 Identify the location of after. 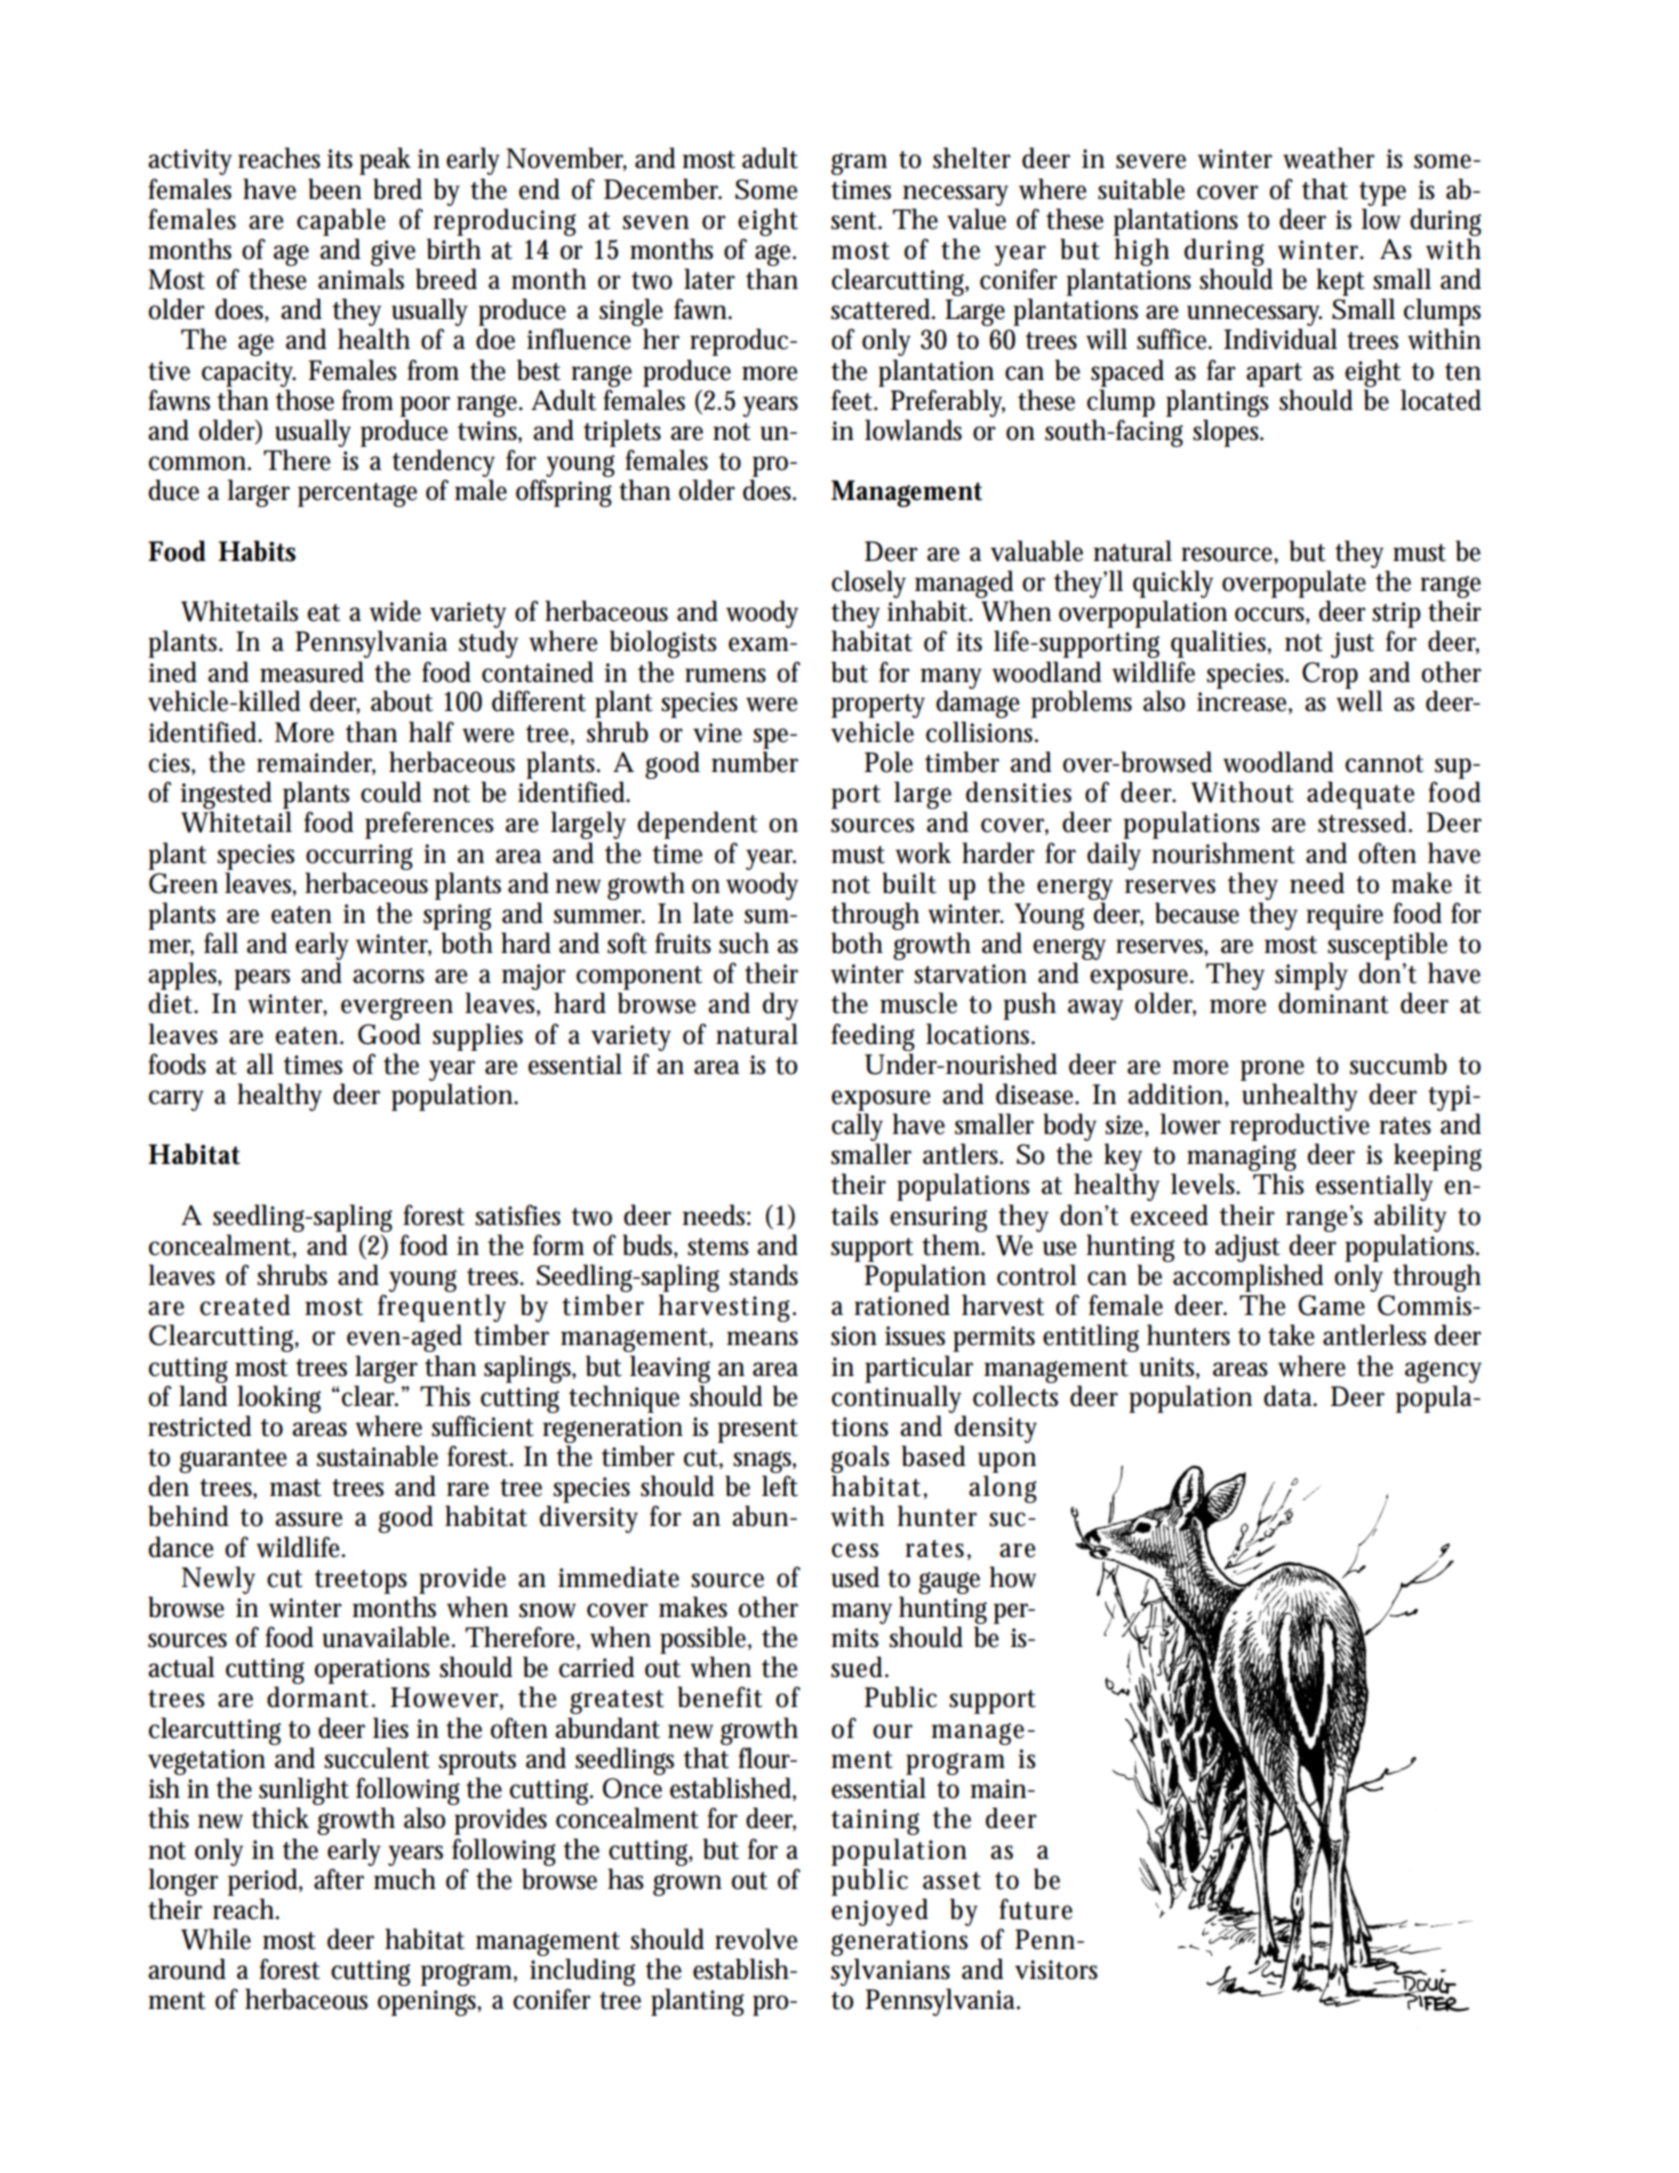
(339, 1879).
